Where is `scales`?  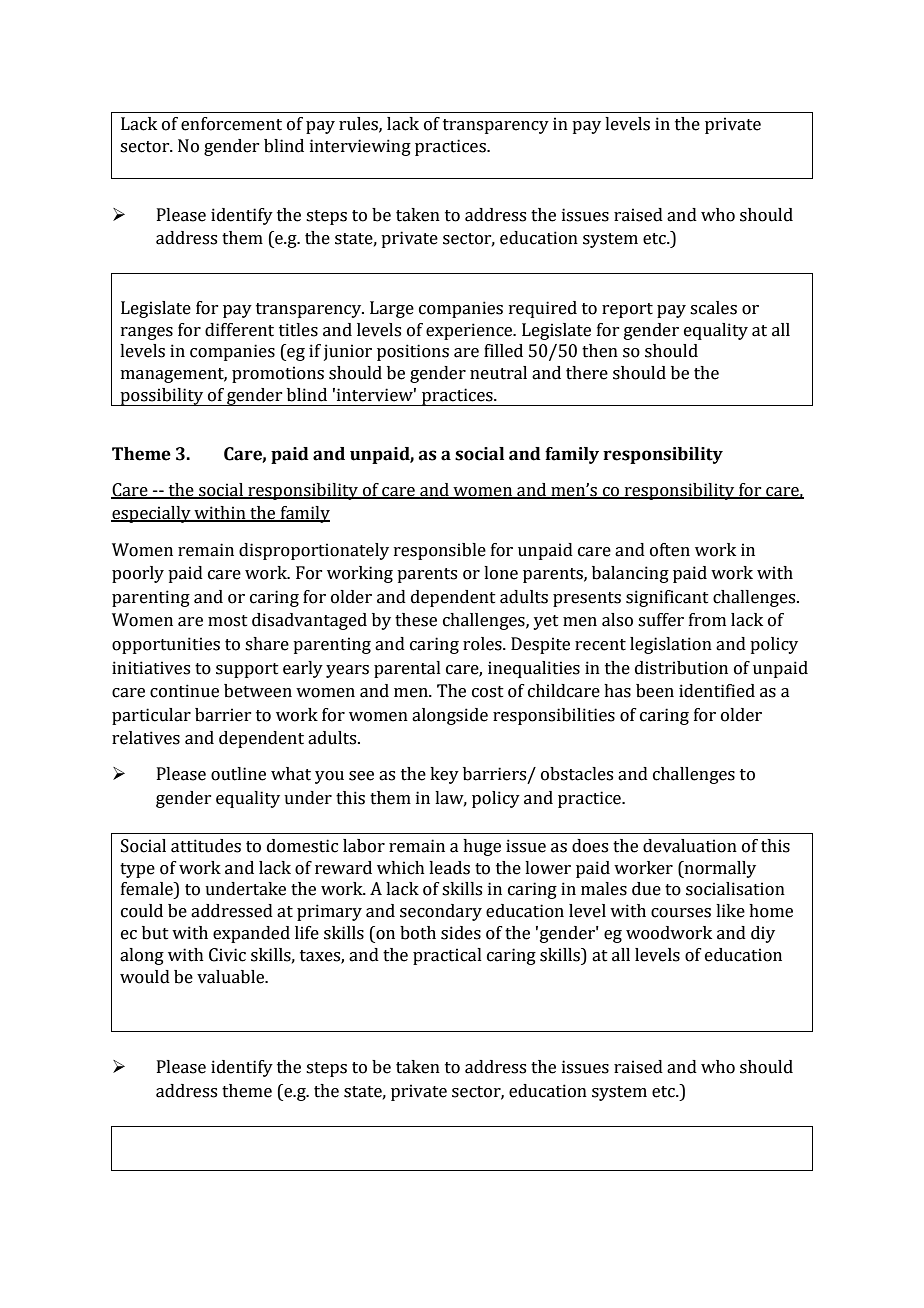
scales is located at coordinates (713, 308).
